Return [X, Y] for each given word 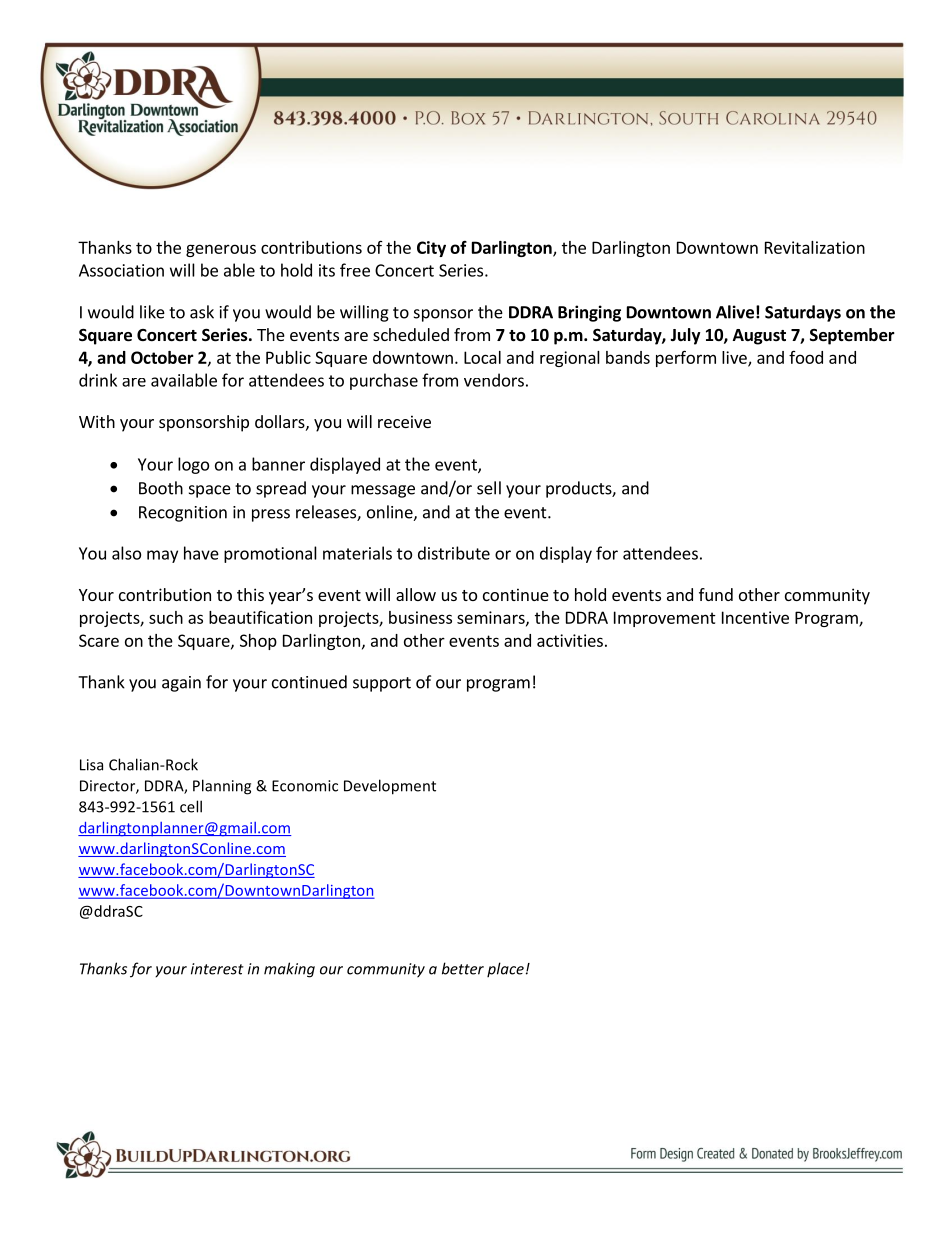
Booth [161, 488]
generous [221, 250]
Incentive [755, 617]
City [431, 249]
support [382, 684]
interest [217, 969]
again [181, 684]
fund [716, 594]
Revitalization [815, 247]
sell [489, 488]
